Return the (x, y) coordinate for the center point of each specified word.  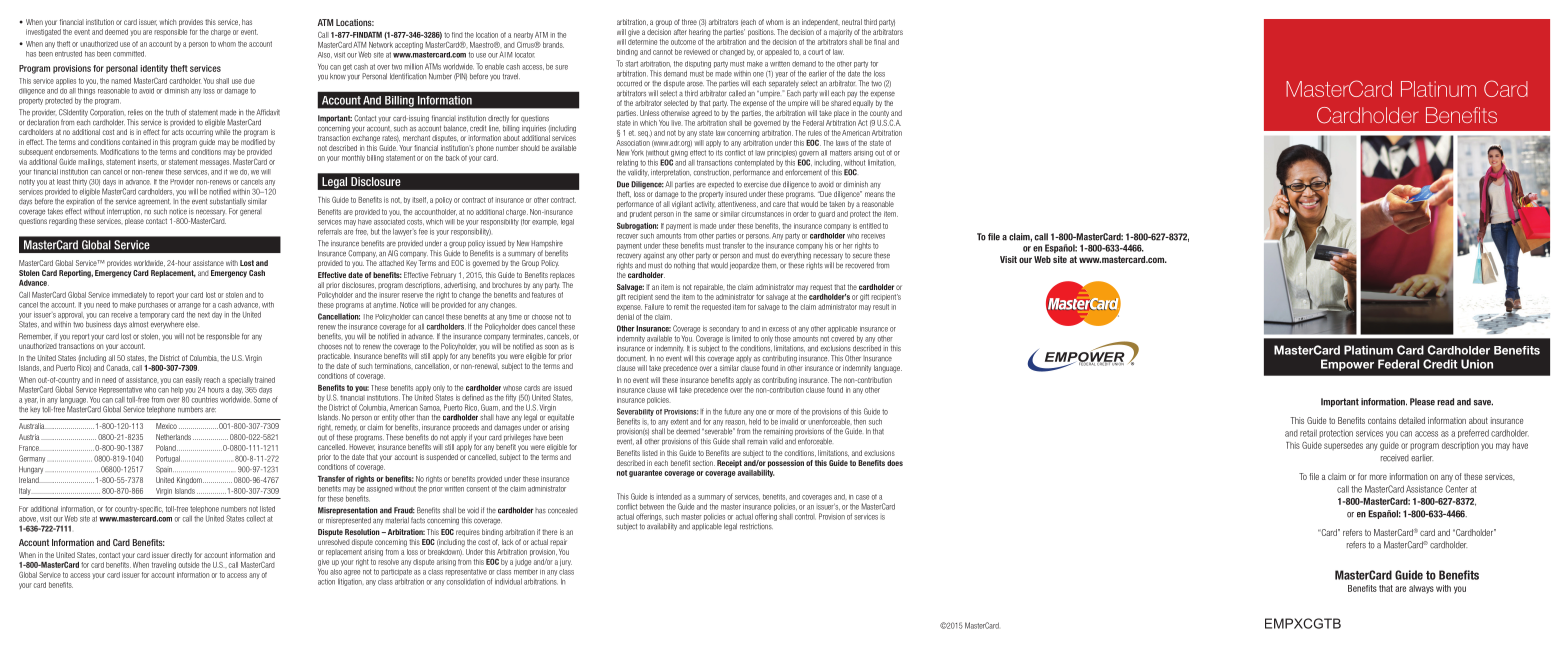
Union (1477, 364)
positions (761, 33)
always (1421, 589)
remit (681, 307)
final (880, 42)
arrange (189, 306)
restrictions (756, 526)
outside (188, 565)
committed (129, 54)
